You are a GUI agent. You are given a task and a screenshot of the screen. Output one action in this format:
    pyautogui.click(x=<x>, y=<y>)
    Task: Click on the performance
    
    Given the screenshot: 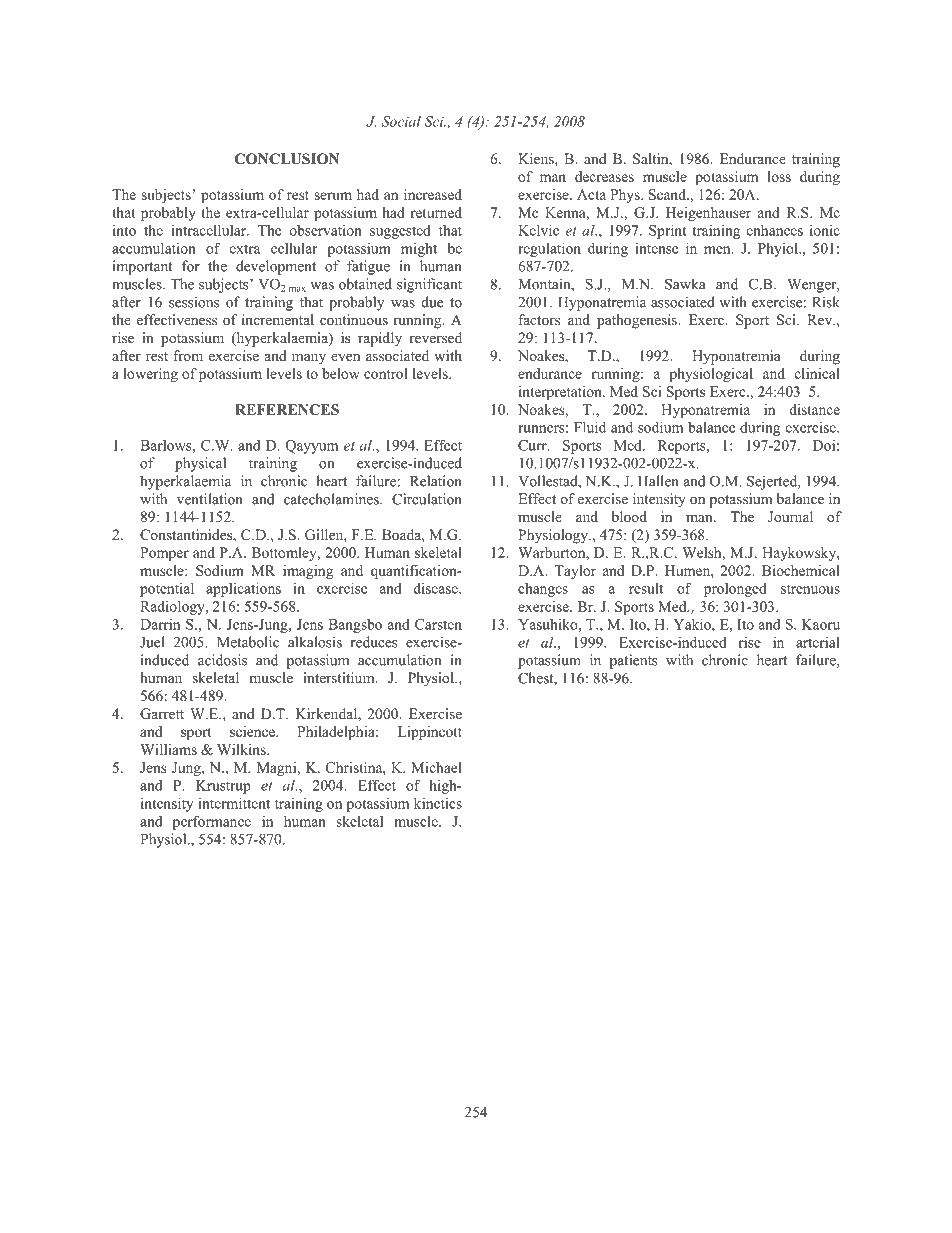 What is the action you would take?
    pyautogui.click(x=212, y=822)
